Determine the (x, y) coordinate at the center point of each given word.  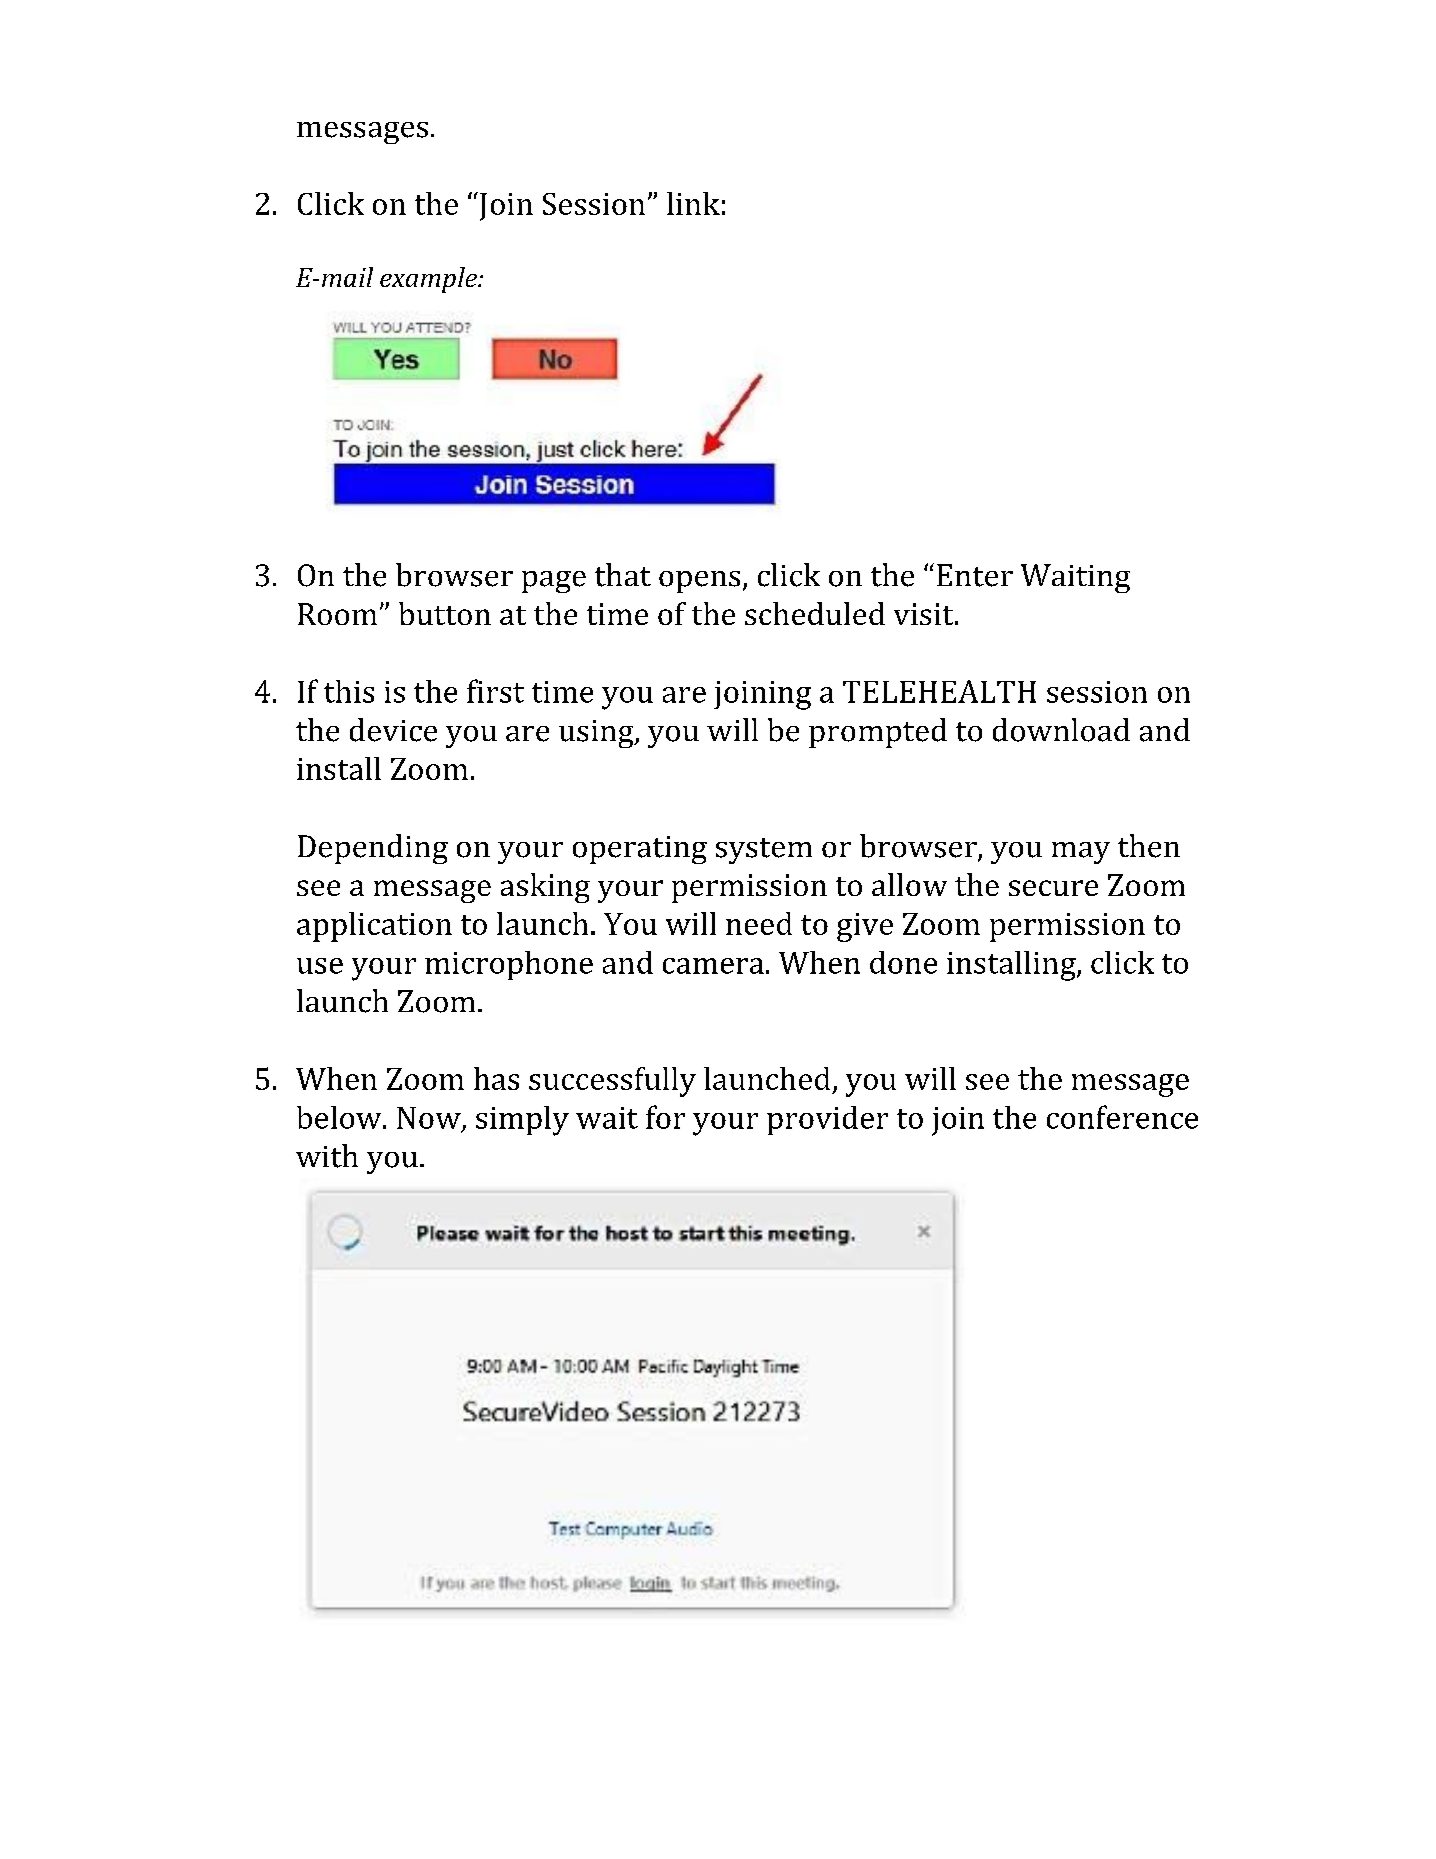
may (1081, 853)
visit (925, 614)
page (554, 582)
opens (699, 582)
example (429, 280)
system (764, 851)
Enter (975, 575)
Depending (373, 849)
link (693, 203)
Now (430, 1119)
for (665, 1117)
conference (1122, 1117)
